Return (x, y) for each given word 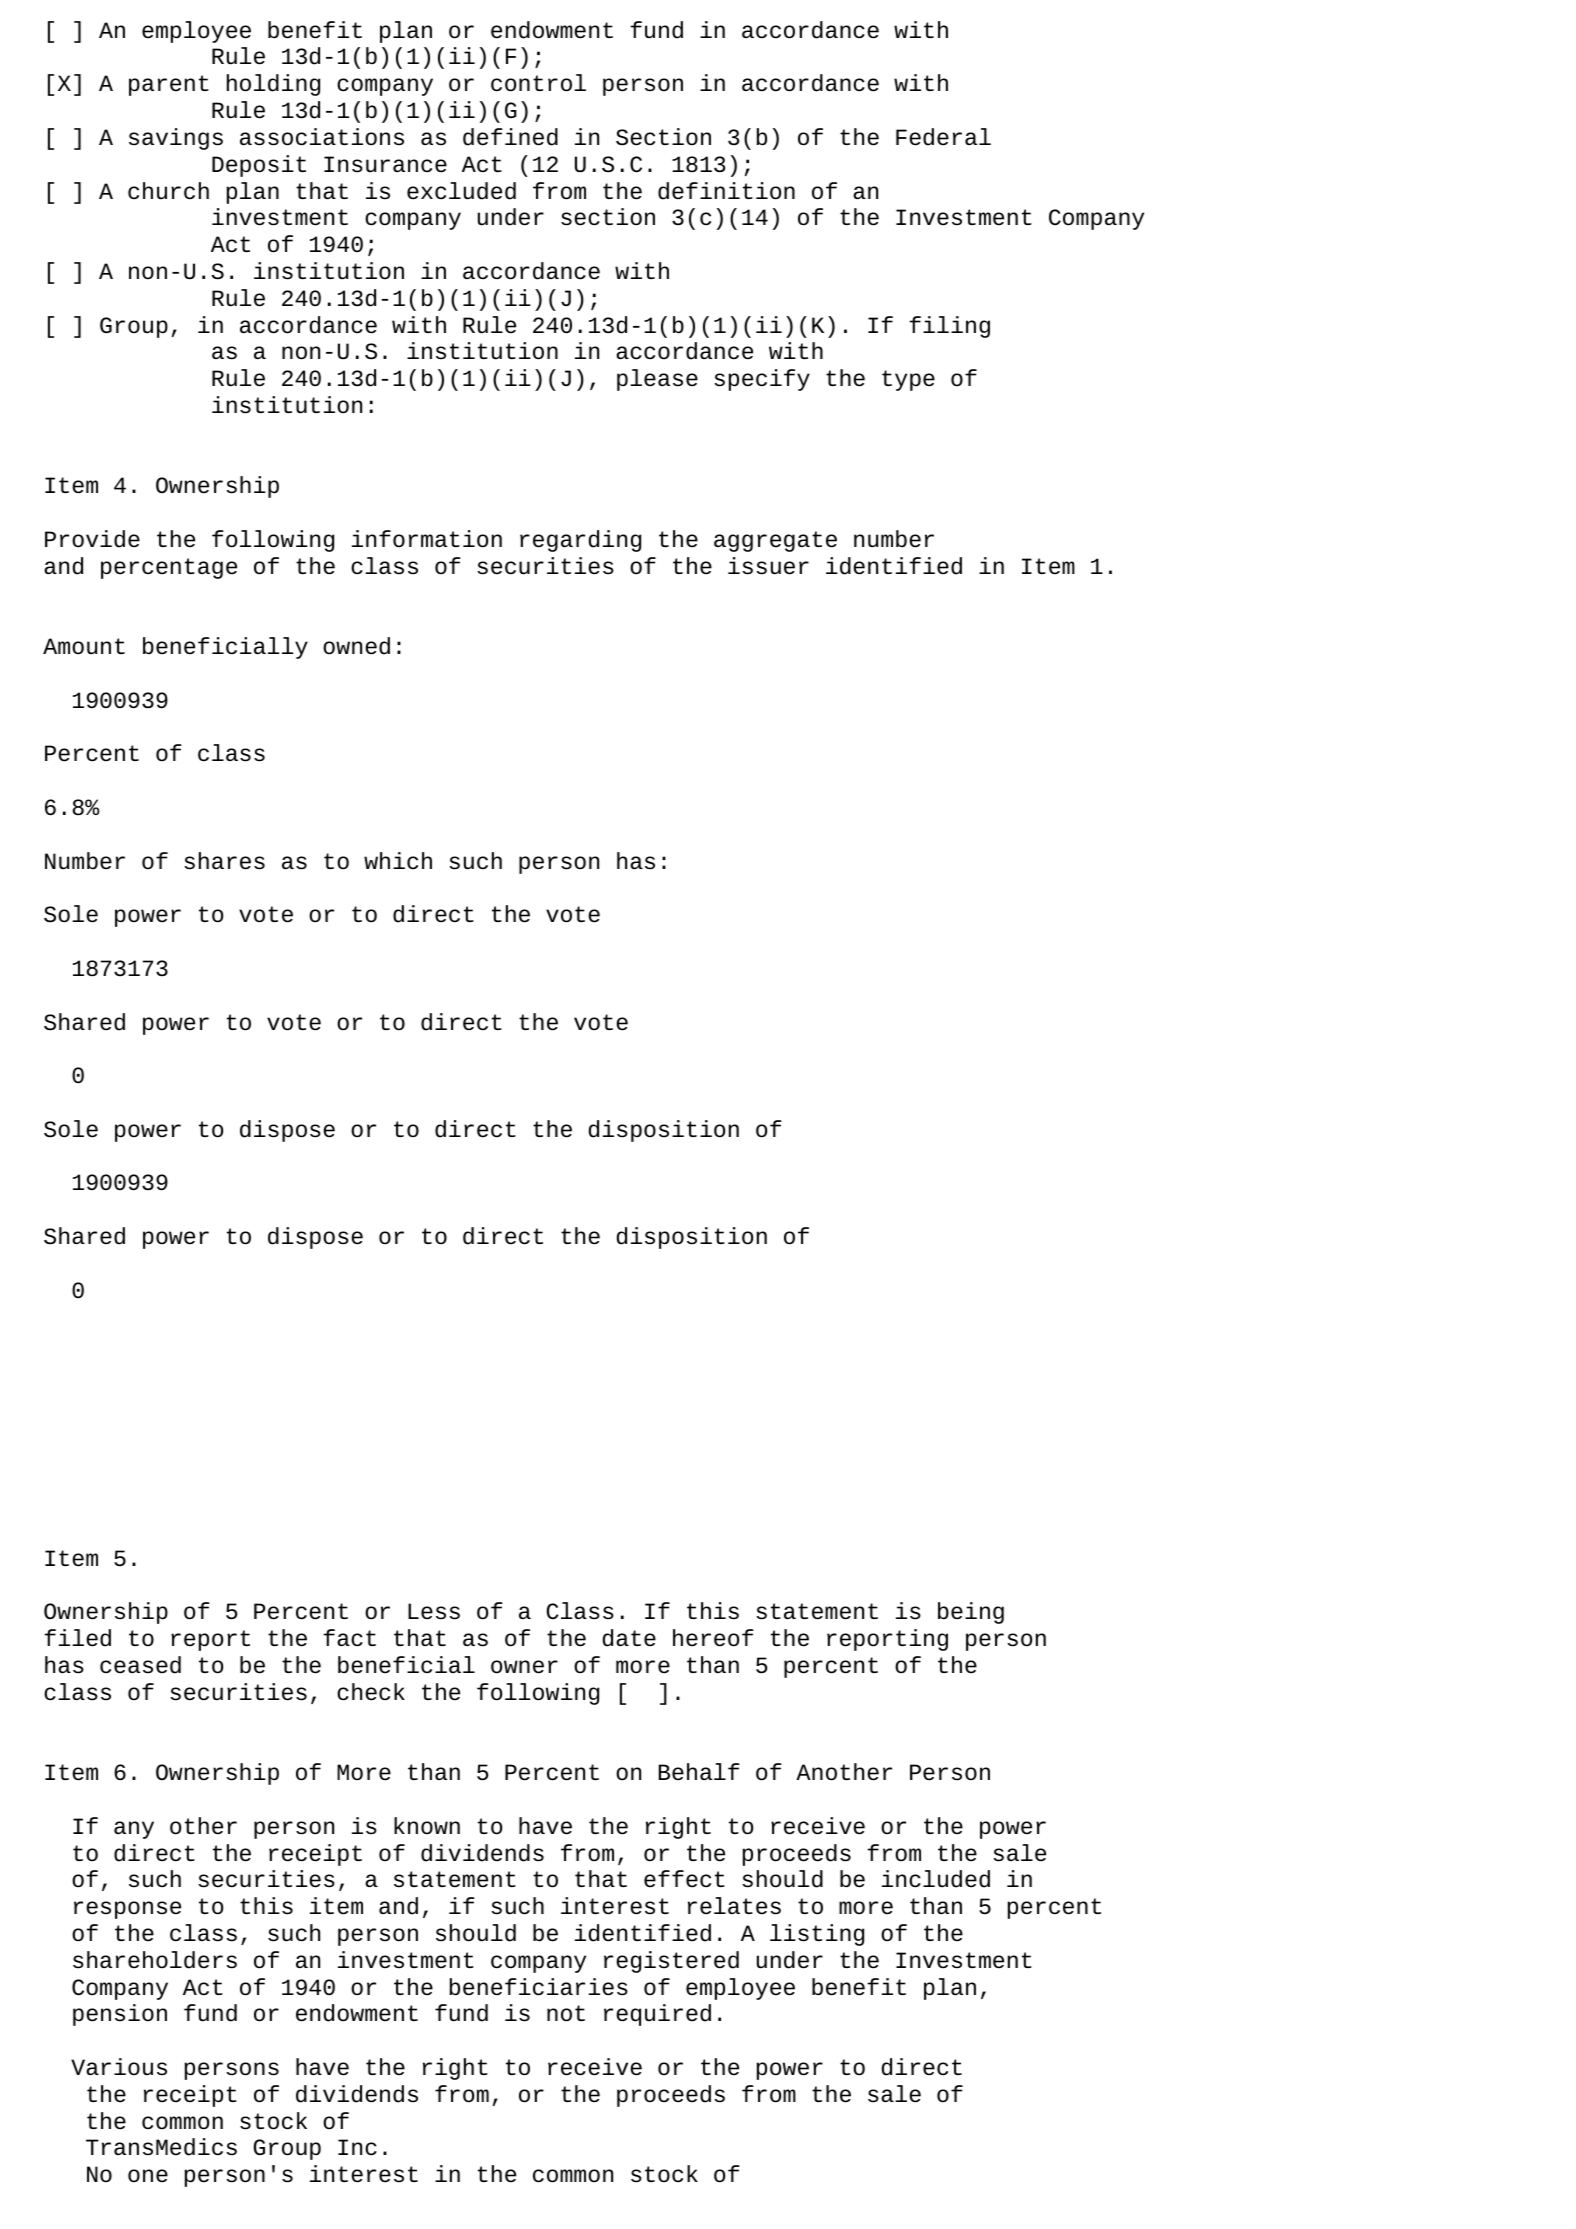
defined (510, 137)
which (398, 861)
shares (224, 861)
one (148, 2176)
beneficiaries (538, 1987)
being (971, 1613)
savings (176, 139)
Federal (943, 137)
